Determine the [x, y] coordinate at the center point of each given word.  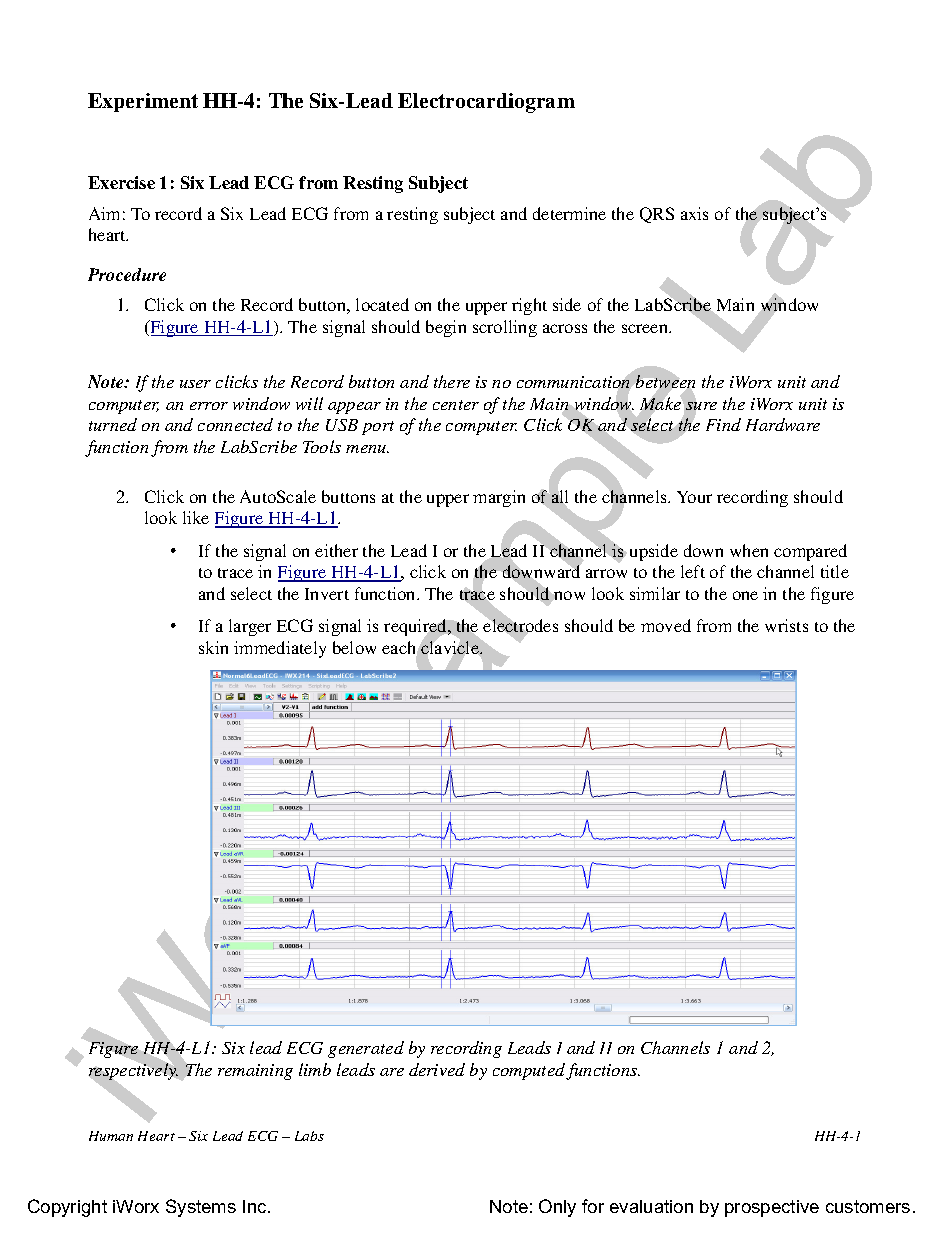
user [195, 384]
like [196, 517]
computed [530, 1071]
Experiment [143, 102]
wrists [786, 625]
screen [646, 328]
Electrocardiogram [486, 103]
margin [499, 498]
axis [694, 213]
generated [366, 1049]
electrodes [520, 626]
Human [111, 1136]
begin [446, 328]
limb [315, 1069]
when [749, 550]
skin [213, 647]
